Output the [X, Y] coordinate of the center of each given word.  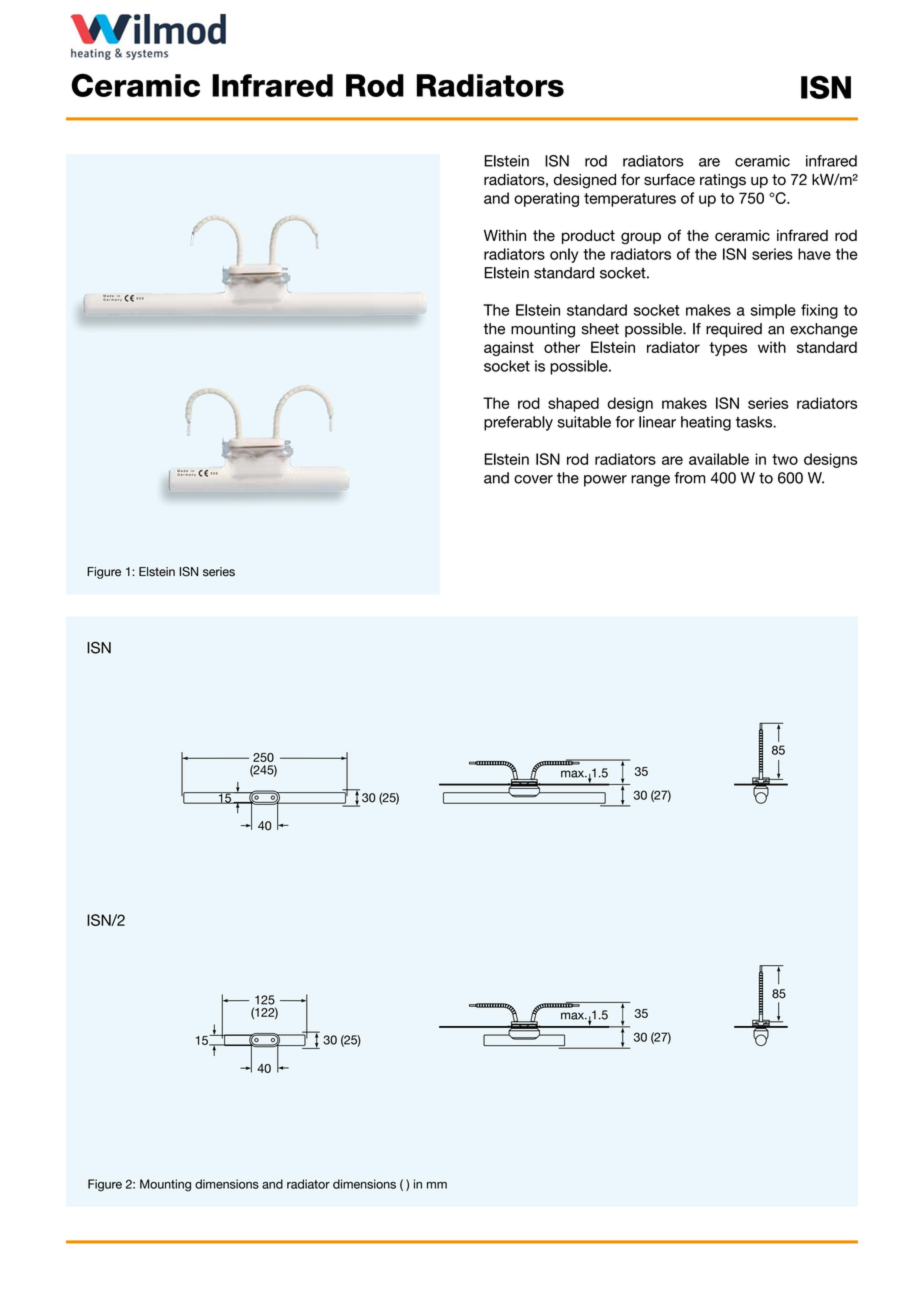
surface [669, 179]
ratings [723, 181]
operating [546, 199]
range [650, 481]
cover [533, 479]
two [785, 459]
